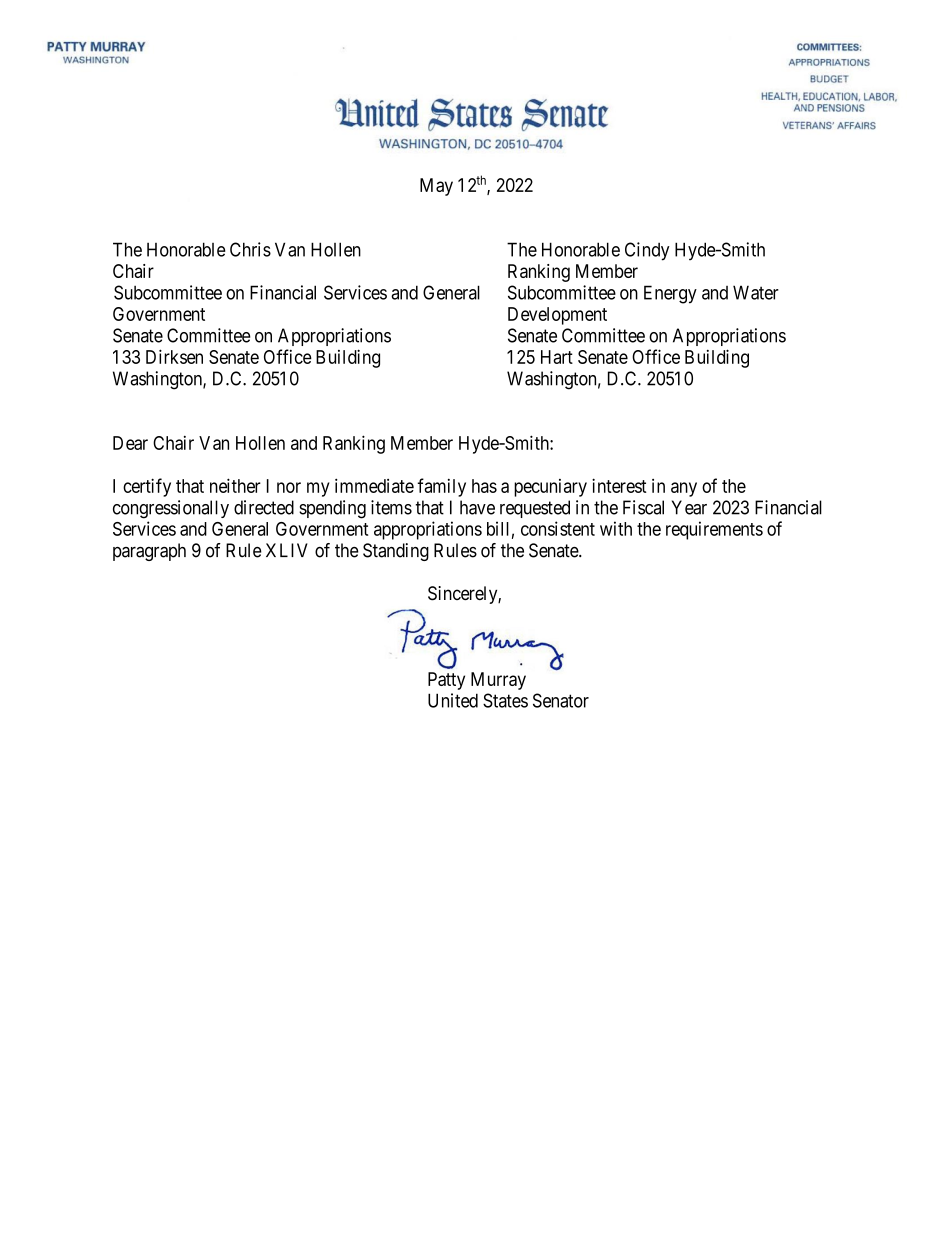  What do you see at coordinates (557, 357) in the screenshot?
I see `Hart` at bounding box center [557, 357].
